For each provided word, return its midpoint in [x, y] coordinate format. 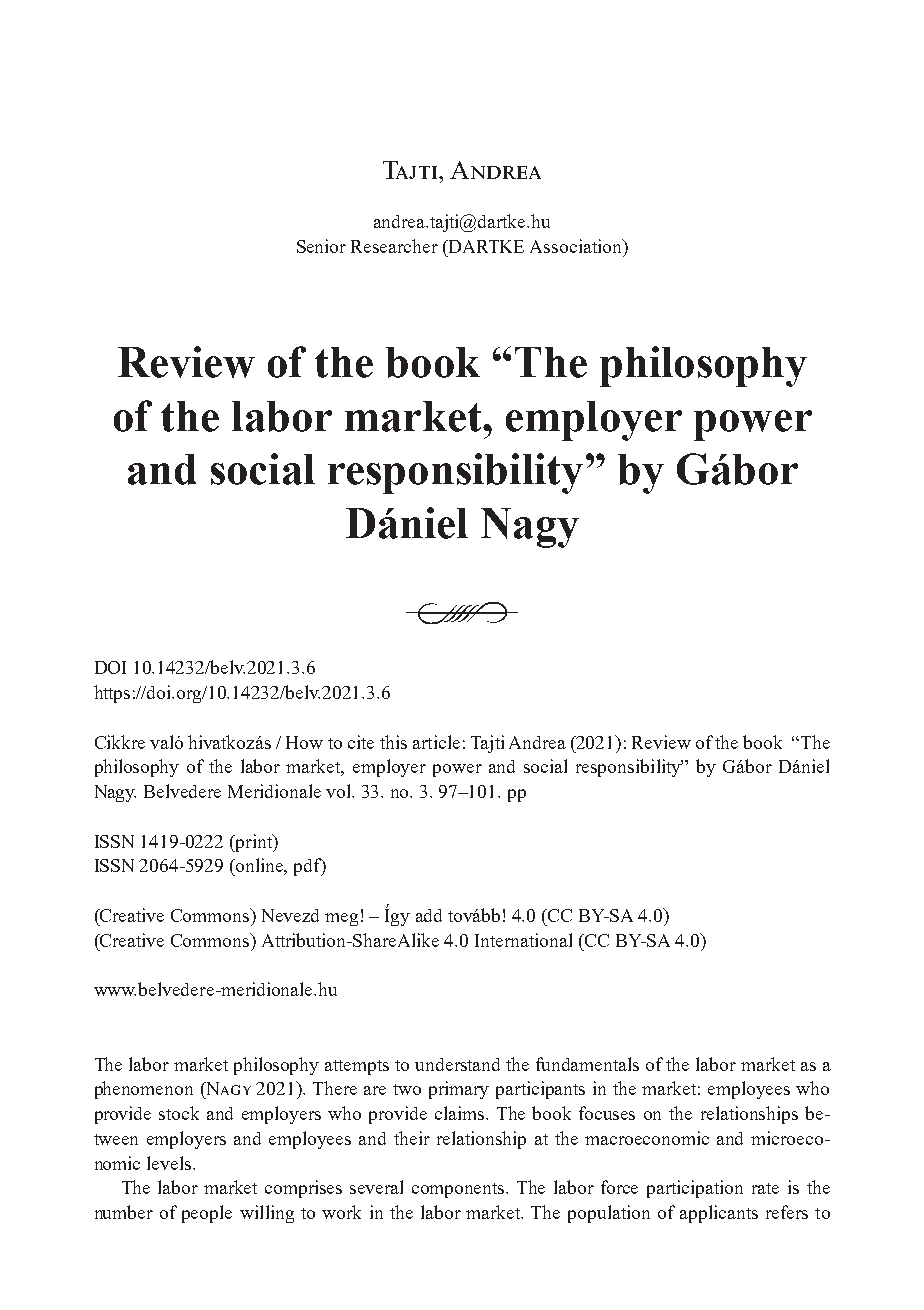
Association [577, 246]
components [459, 1190]
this [393, 742]
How [304, 742]
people [207, 1214]
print [254, 843]
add [429, 915]
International [523, 940]
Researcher [394, 246]
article [436, 742]
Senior [321, 246]
